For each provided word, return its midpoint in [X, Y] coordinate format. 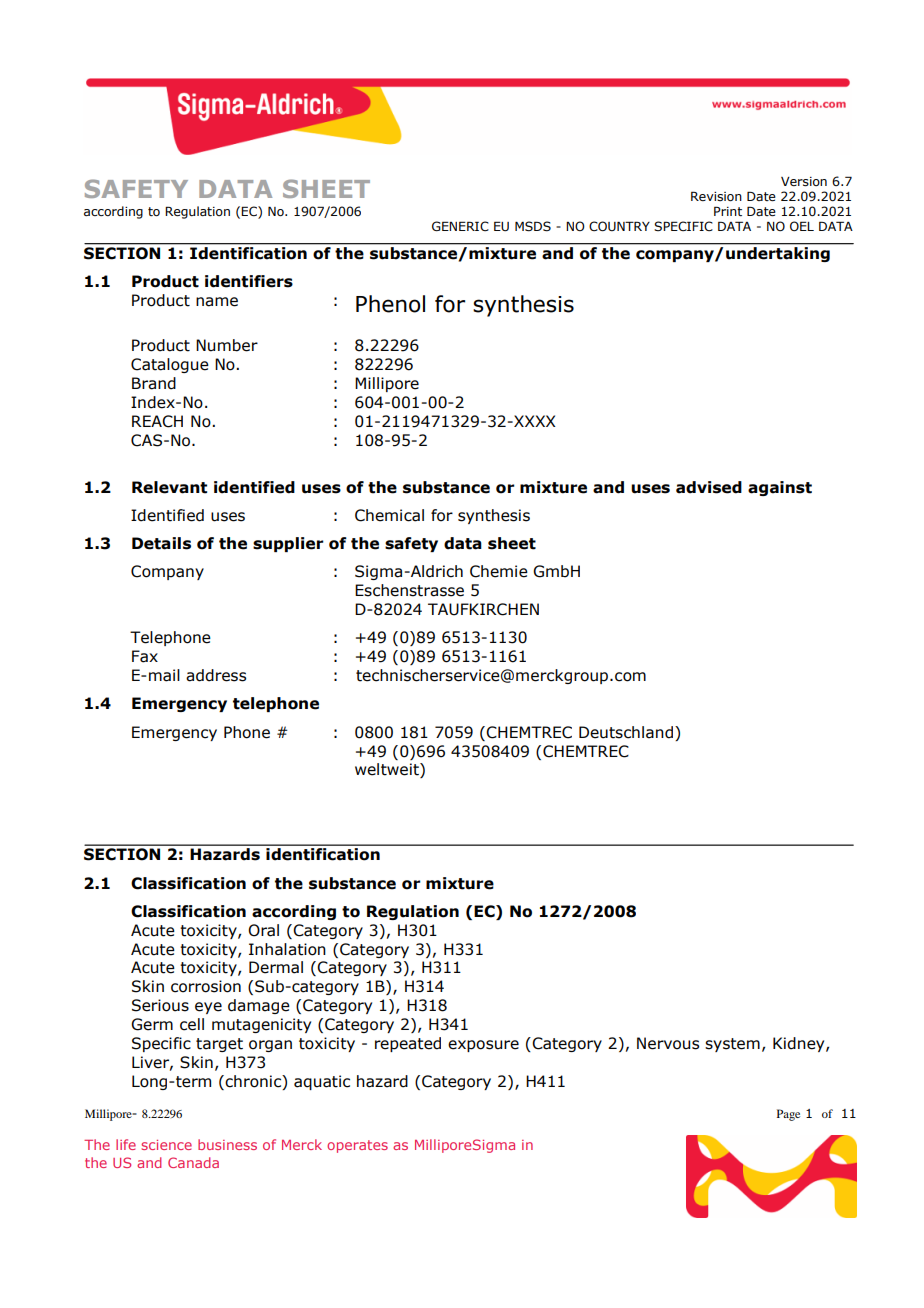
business [227, 1144]
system [732, 1045]
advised [709, 487]
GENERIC [460, 226]
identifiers [249, 281]
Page [788, 1115]
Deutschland [627, 732]
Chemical [389, 515]
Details [161, 543]
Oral [263, 930]
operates [357, 1146]
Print [728, 211]
